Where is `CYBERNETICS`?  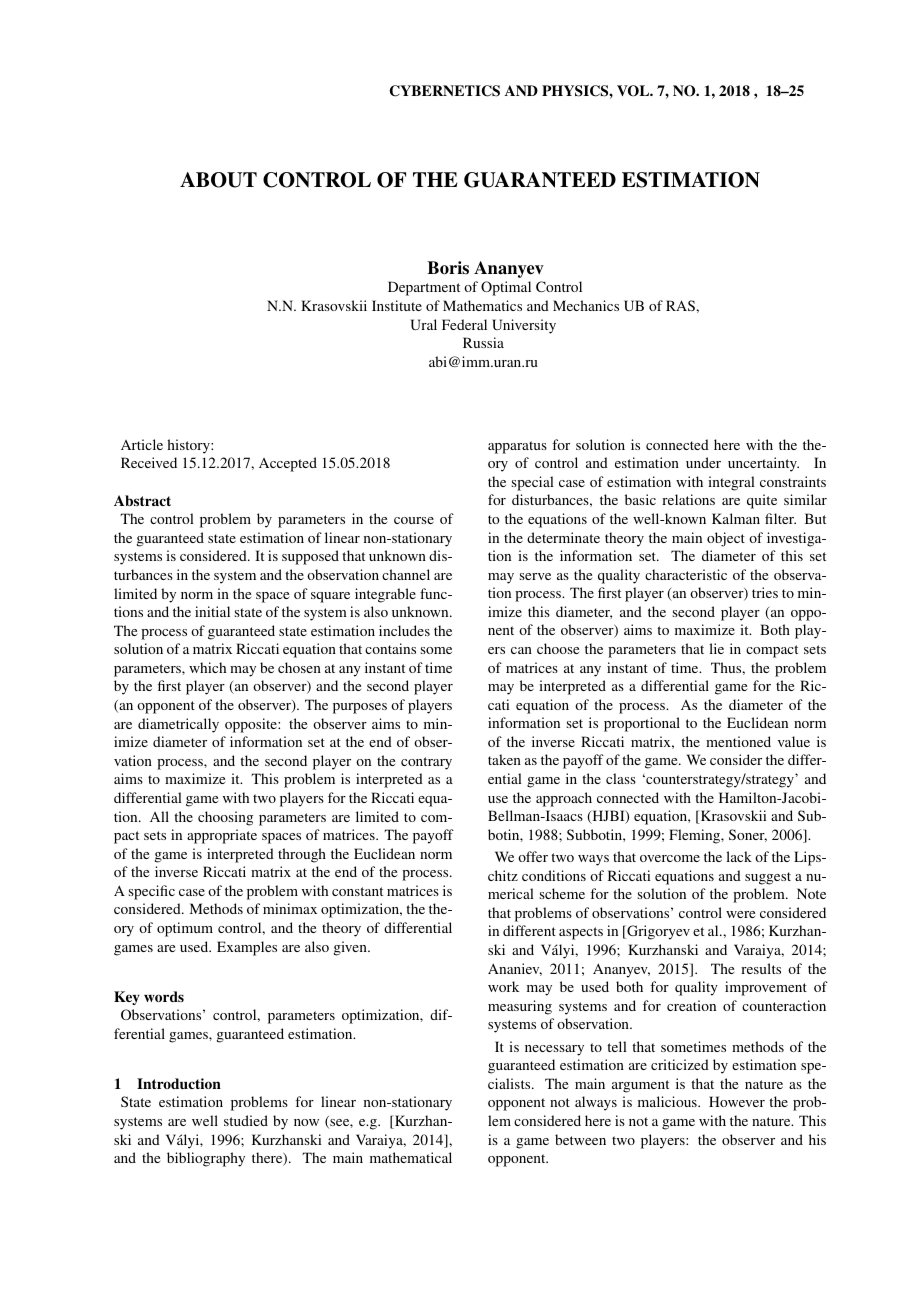 CYBERNETICS is located at coordinates (445, 91).
